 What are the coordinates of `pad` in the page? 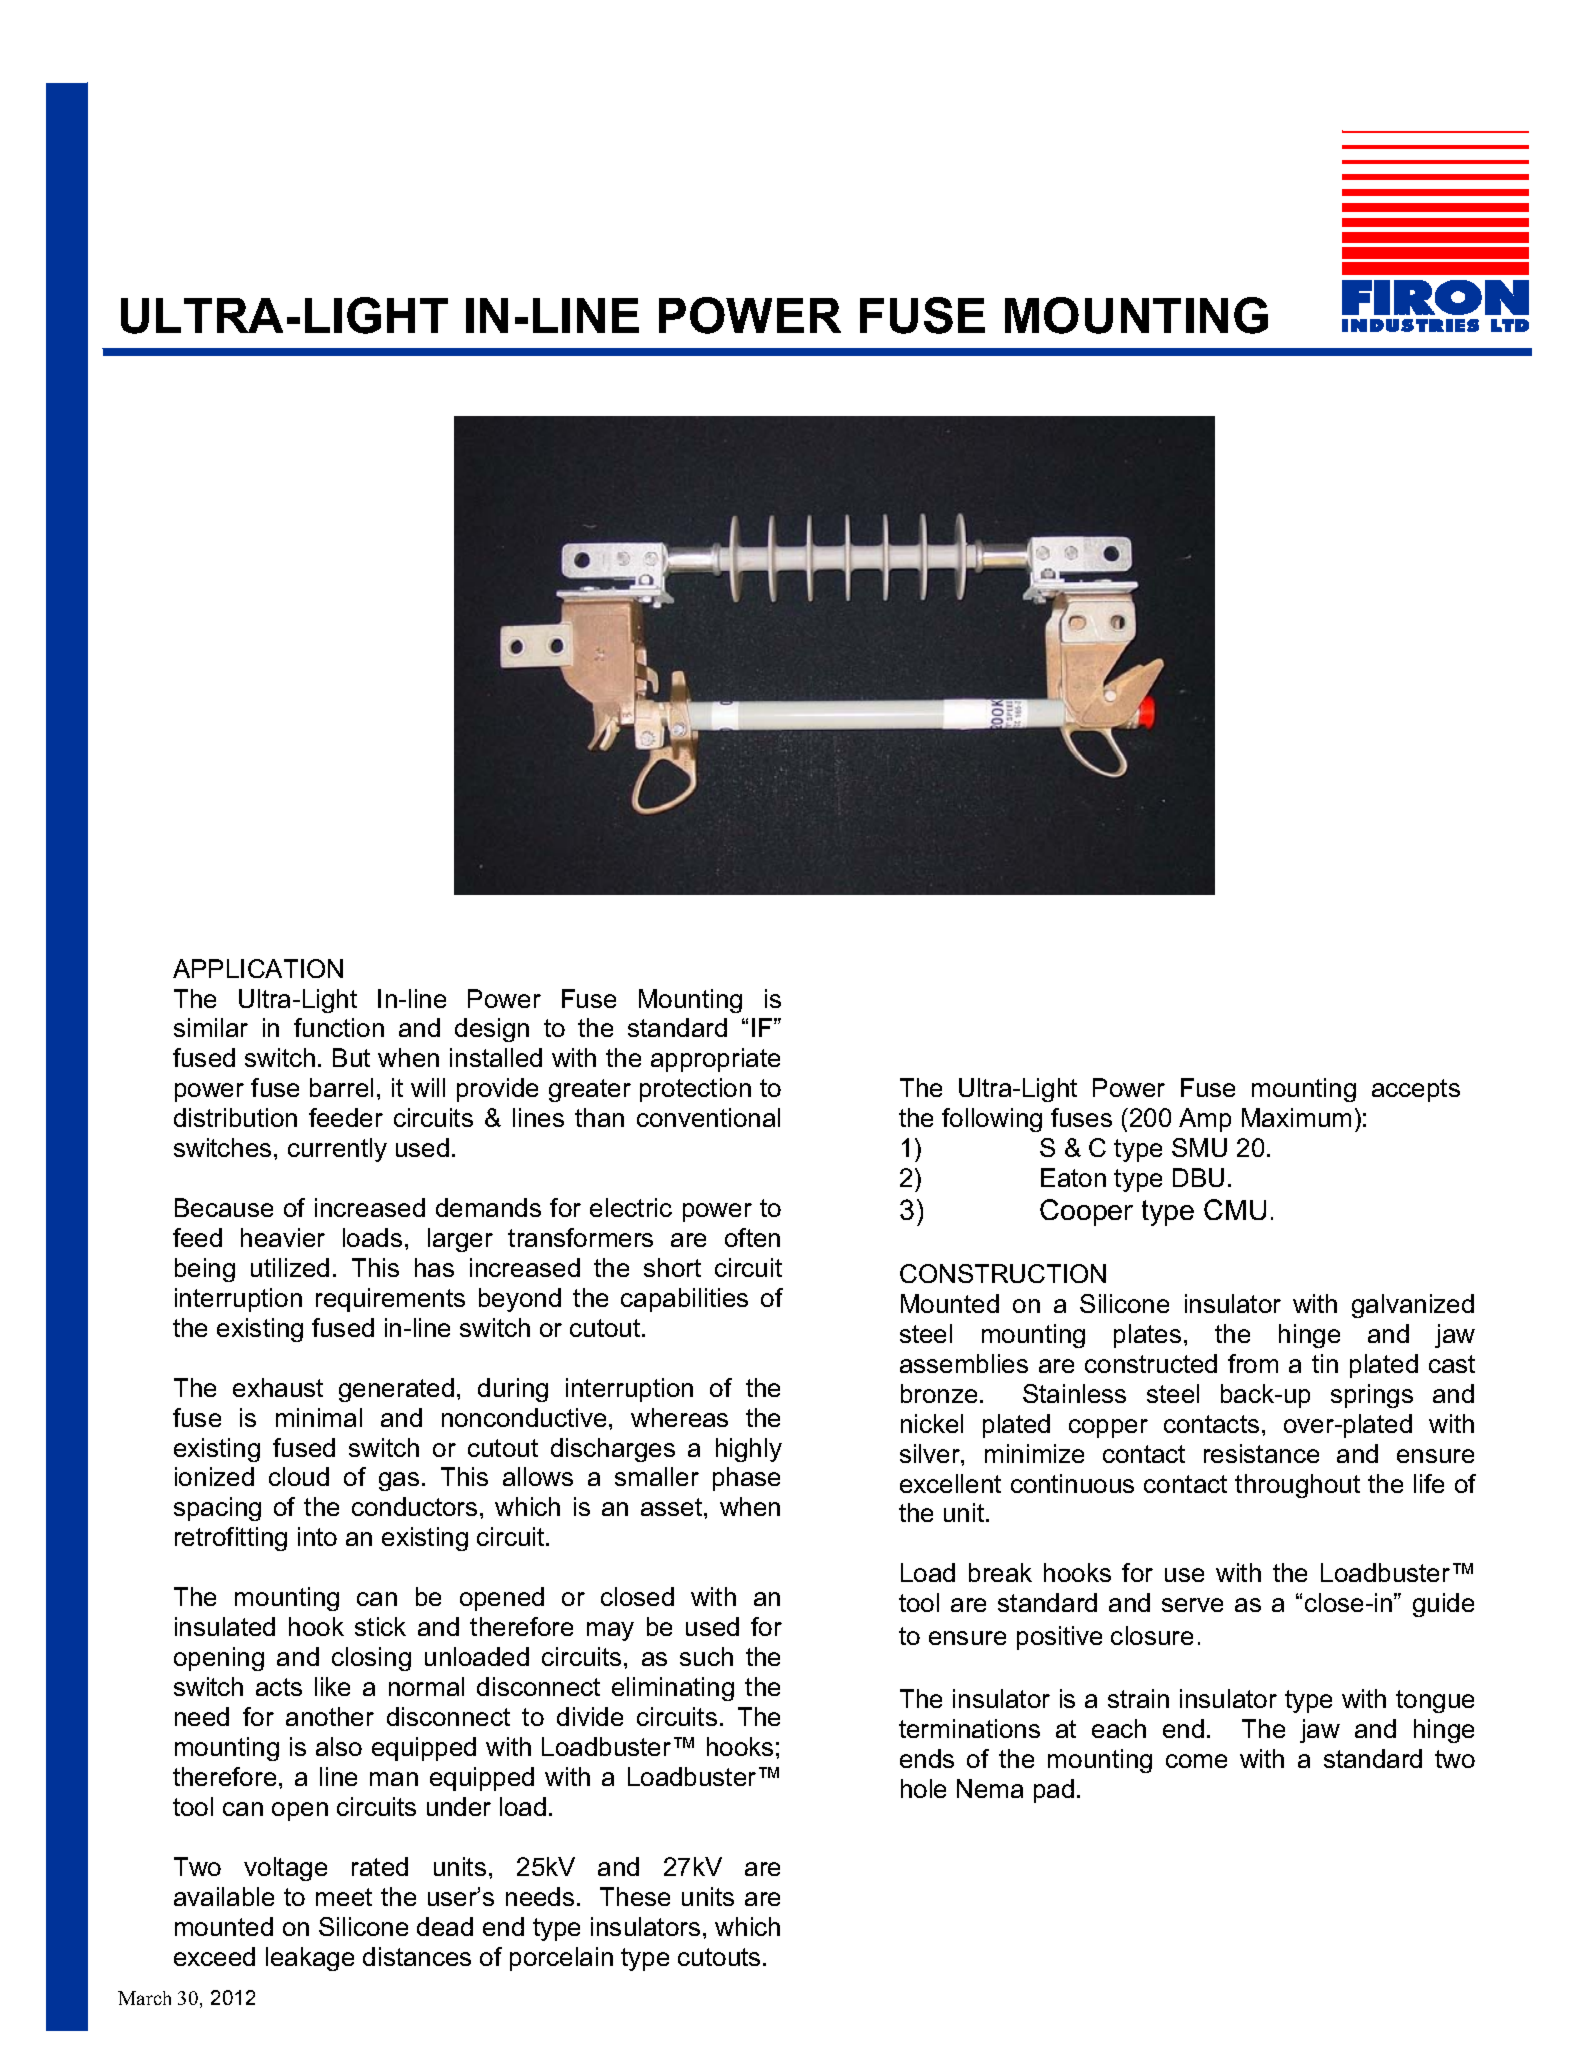 It's located at (1054, 1791).
